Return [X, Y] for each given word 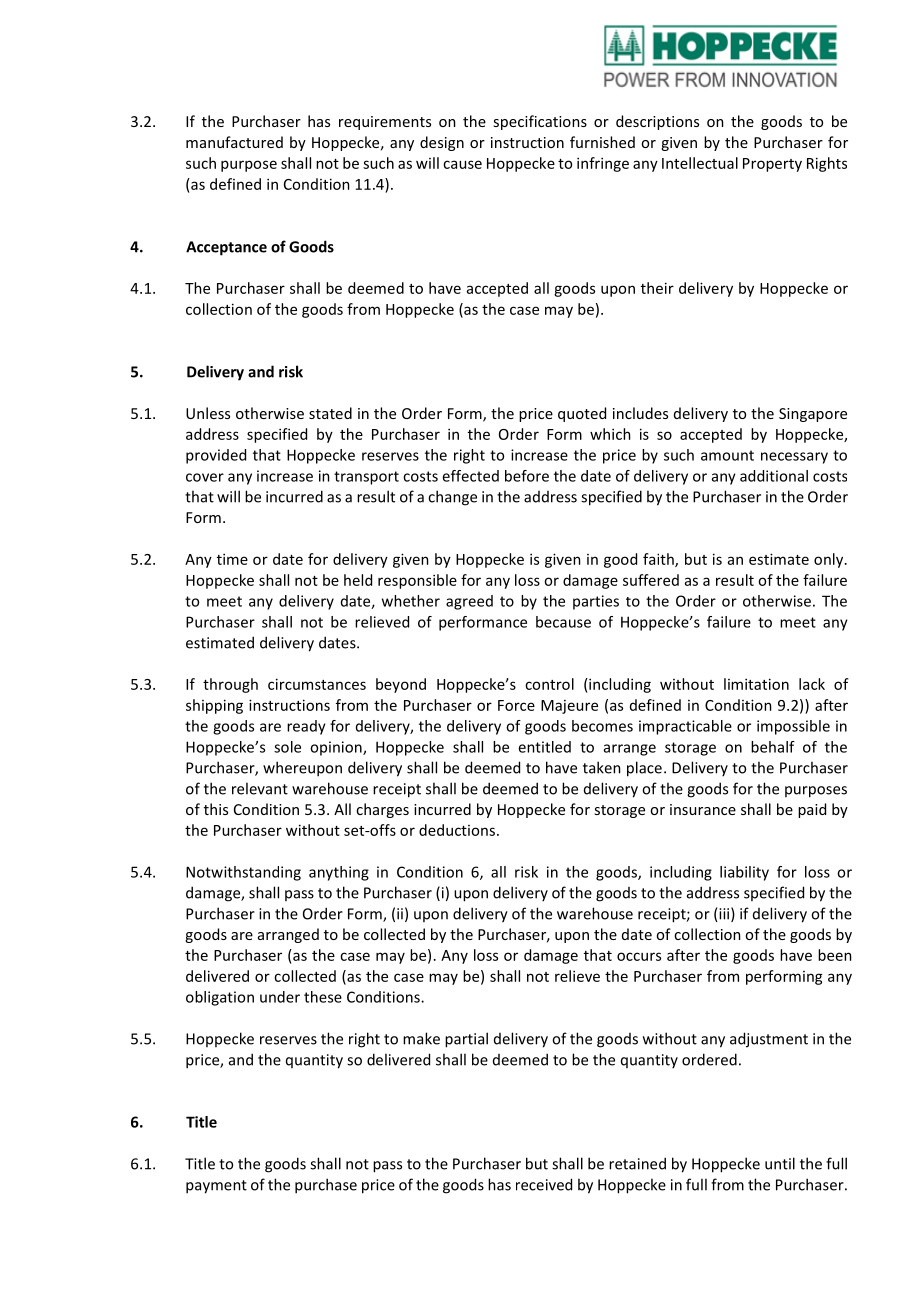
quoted [582, 414]
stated [330, 413]
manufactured [234, 142]
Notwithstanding [243, 873]
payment [216, 1187]
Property [772, 165]
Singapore [813, 415]
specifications [540, 122]
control [549, 684]
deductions [457, 830]
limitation [756, 684]
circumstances [317, 684]
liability [744, 873]
